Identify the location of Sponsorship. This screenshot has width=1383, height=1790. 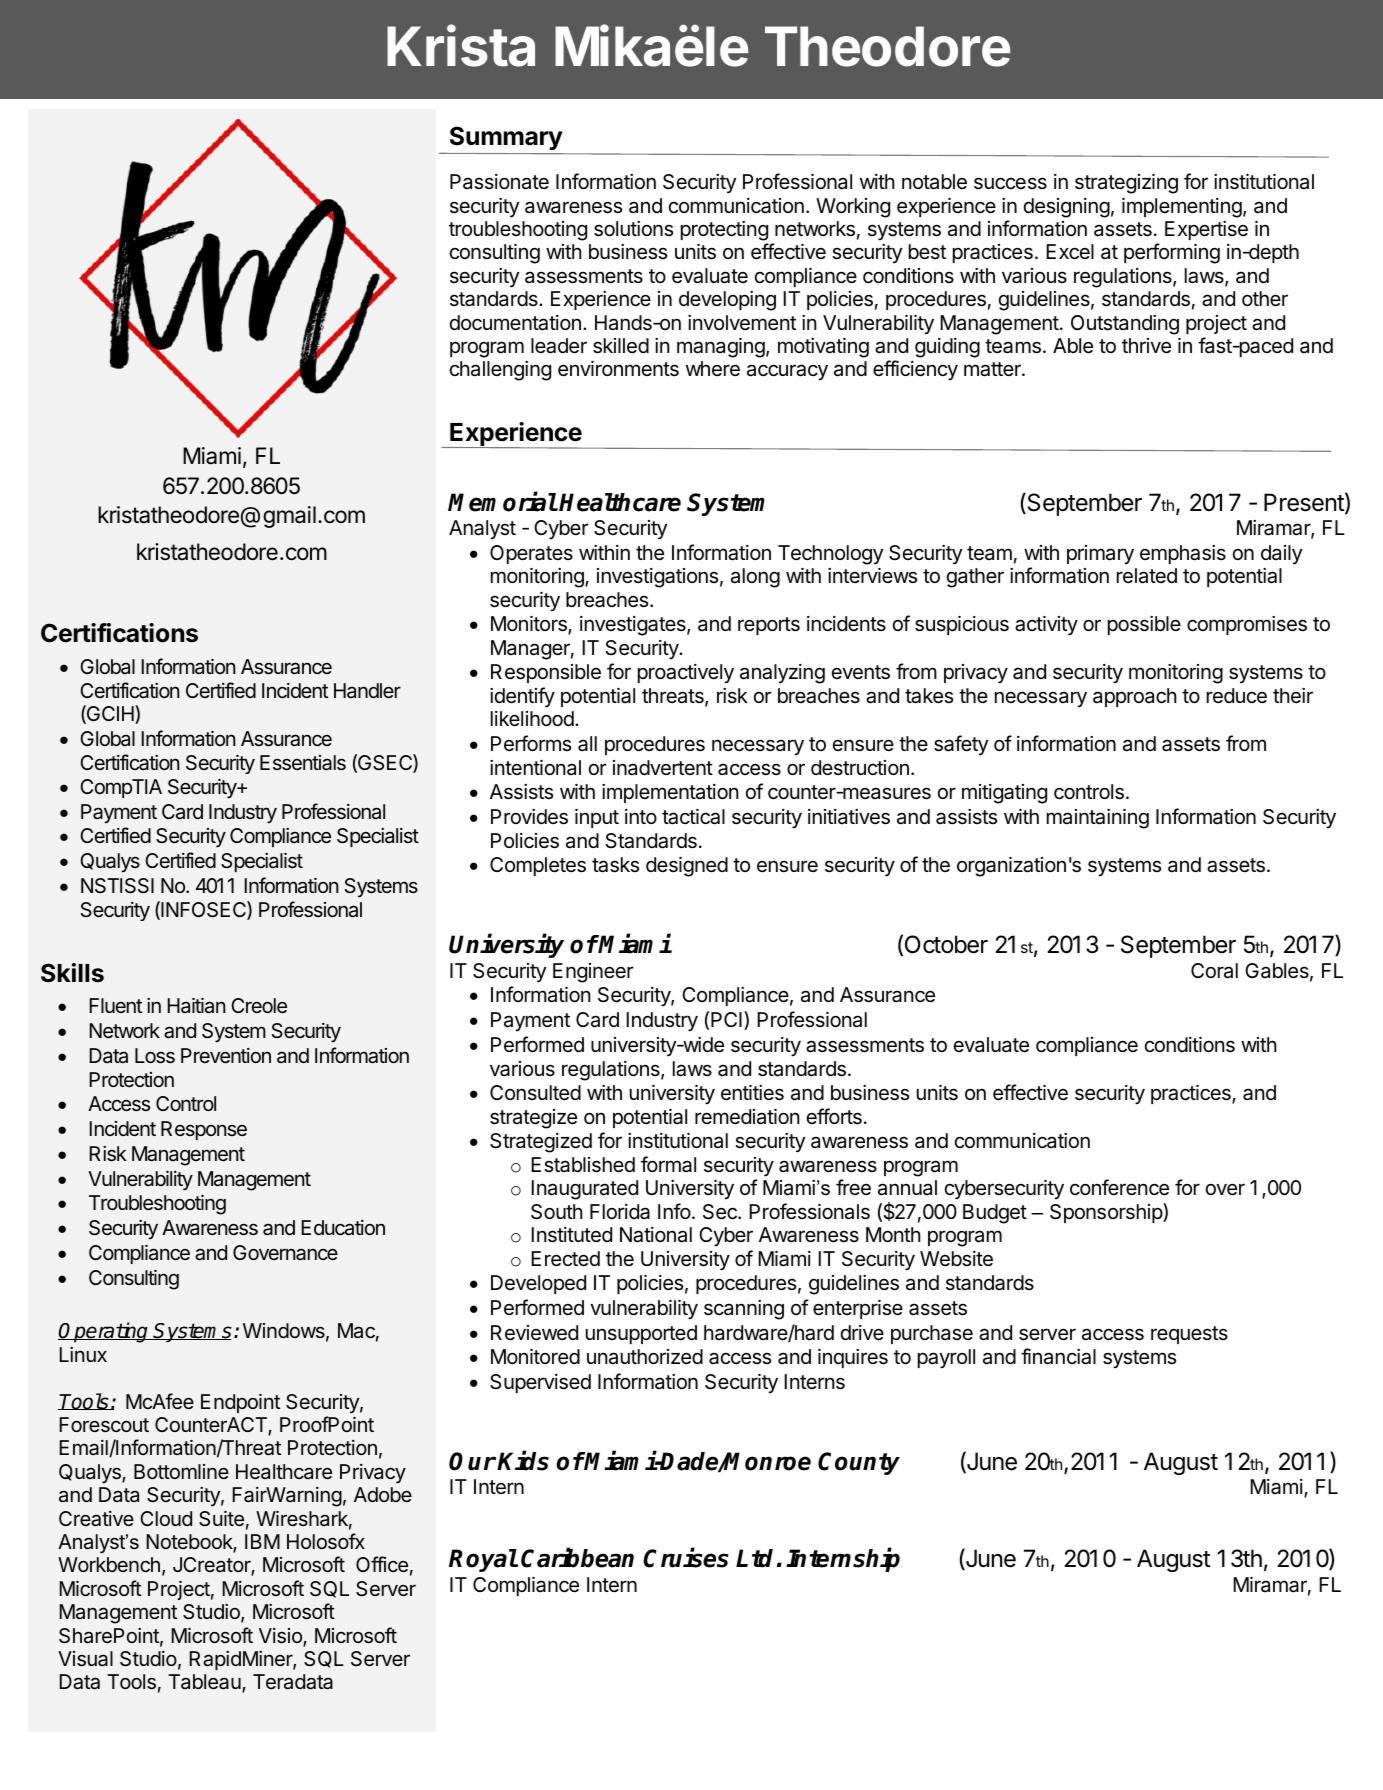
(1107, 1213).
